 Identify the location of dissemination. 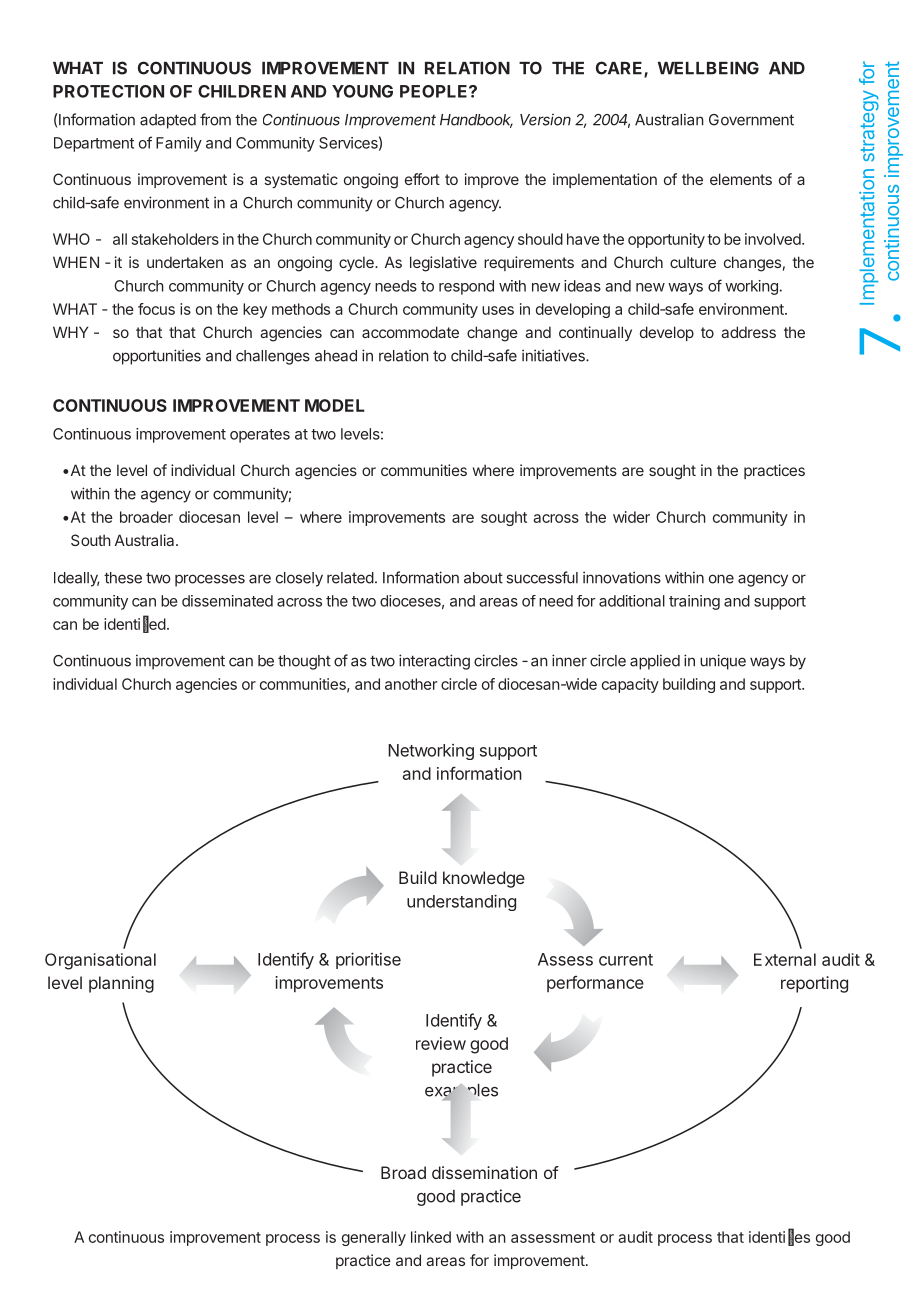
(484, 1172).
